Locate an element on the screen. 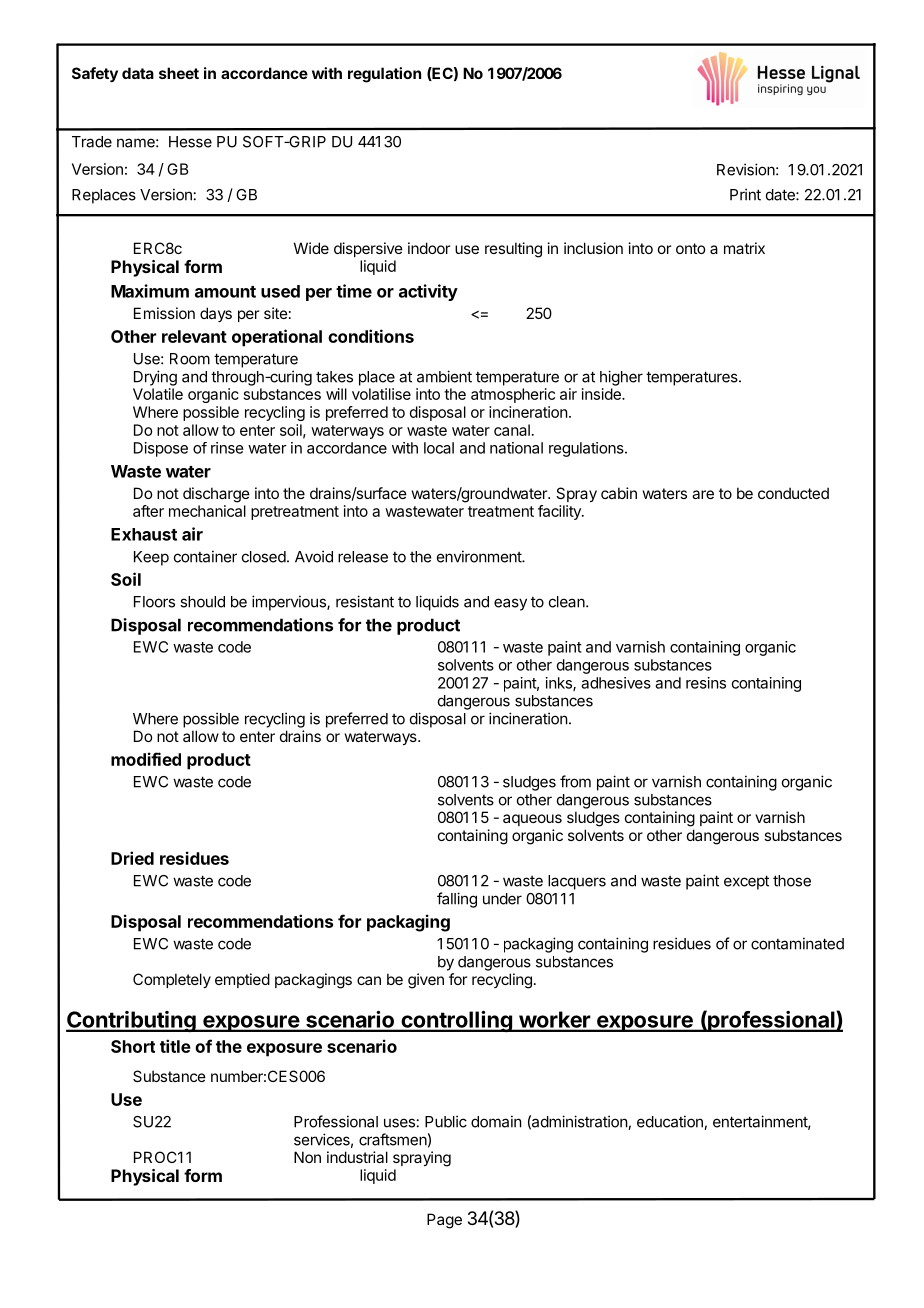 The height and width of the screenshot is (1308, 924). aqueous is located at coordinates (532, 820).
